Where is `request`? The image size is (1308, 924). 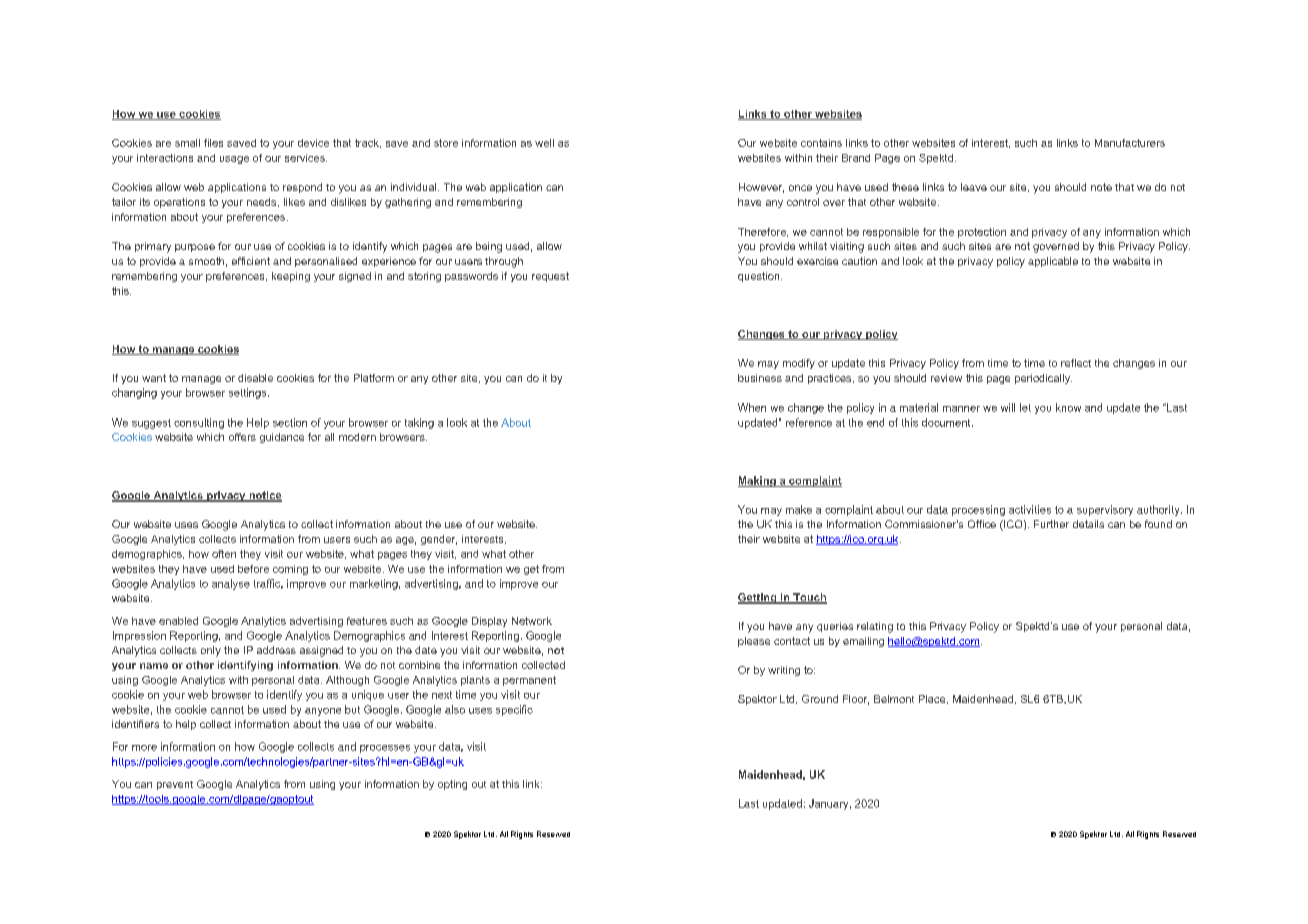
request is located at coordinates (550, 277).
